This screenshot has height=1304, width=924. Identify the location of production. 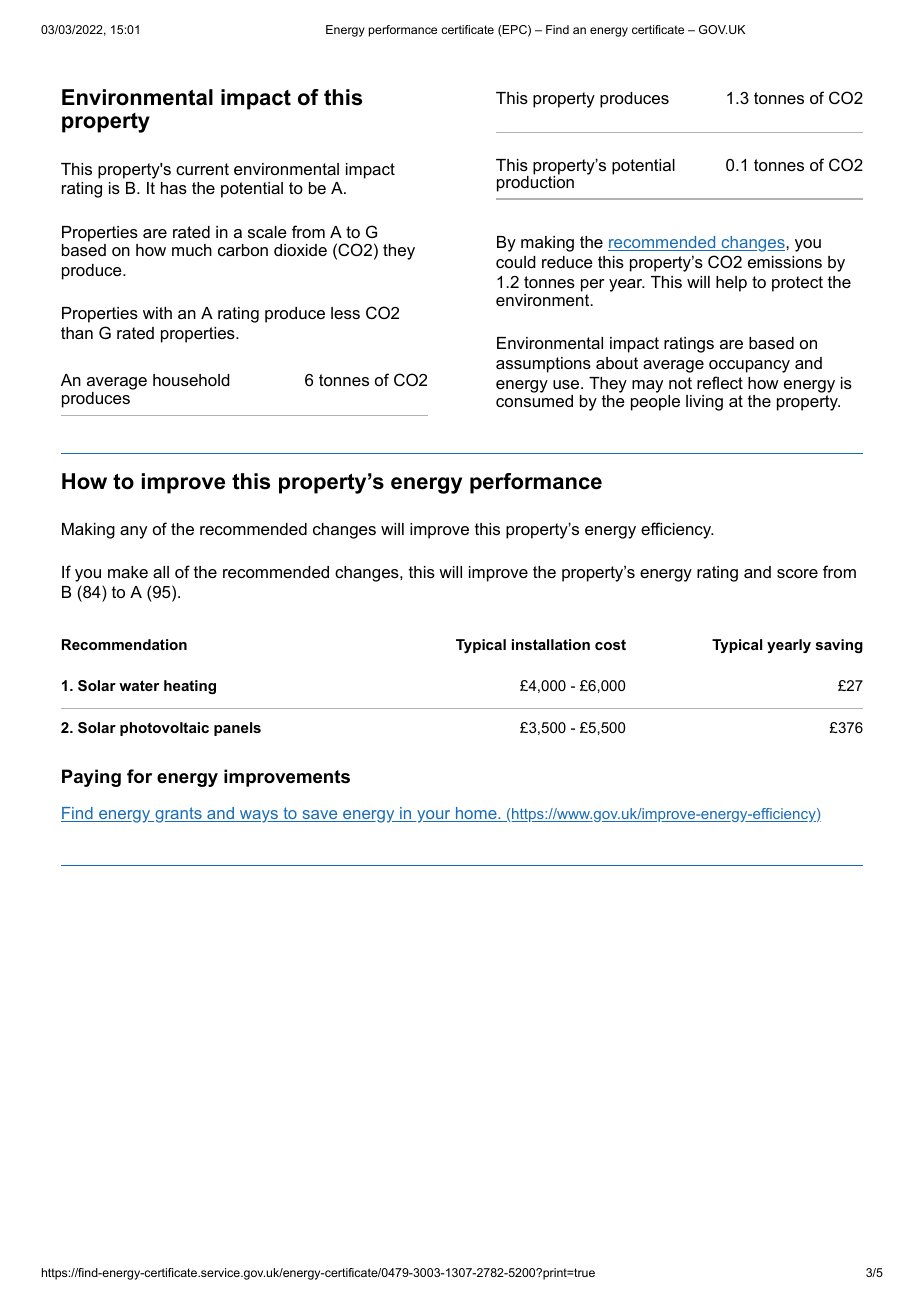
(535, 182).
